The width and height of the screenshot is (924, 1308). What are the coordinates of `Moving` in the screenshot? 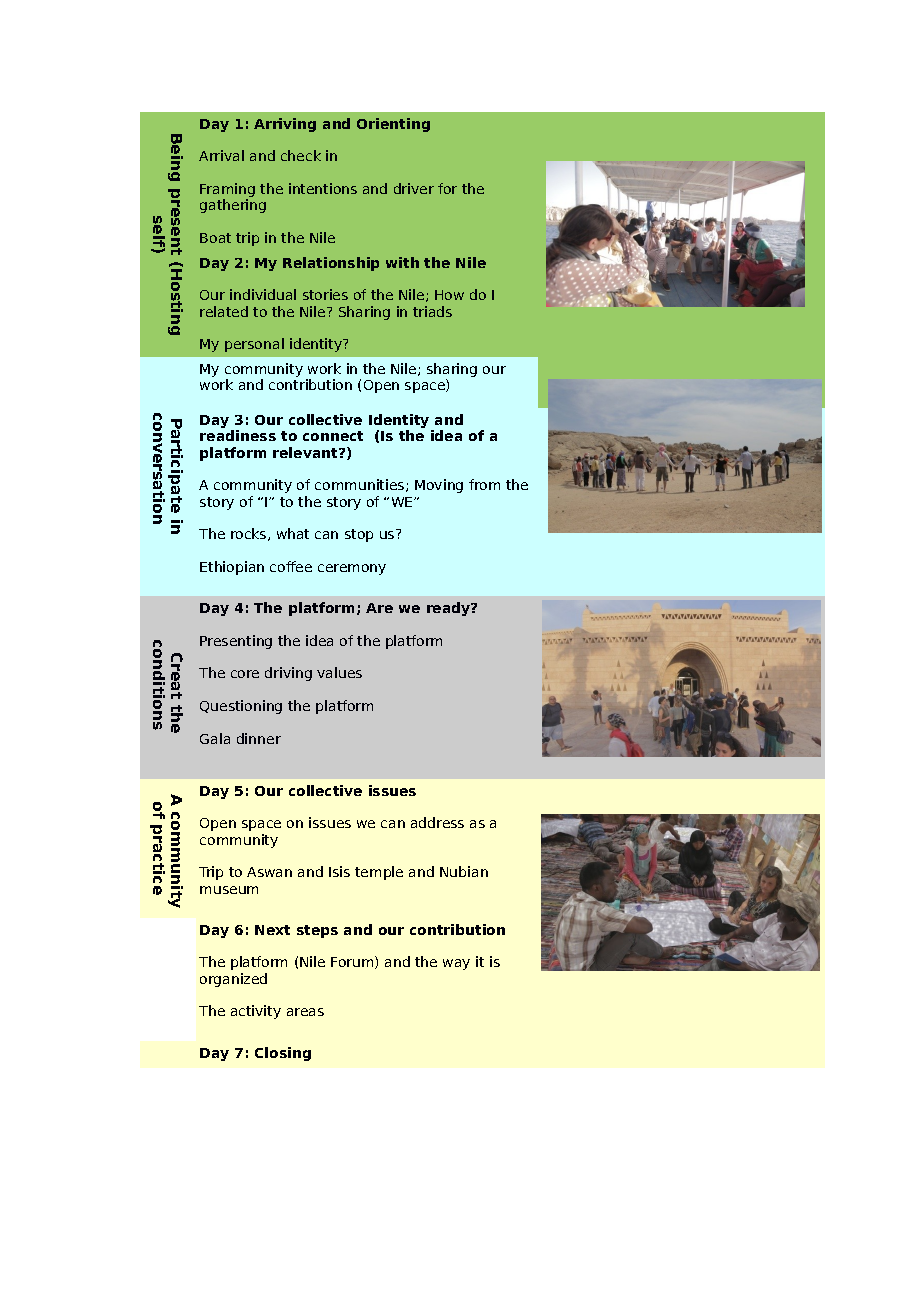 It's located at (439, 486).
